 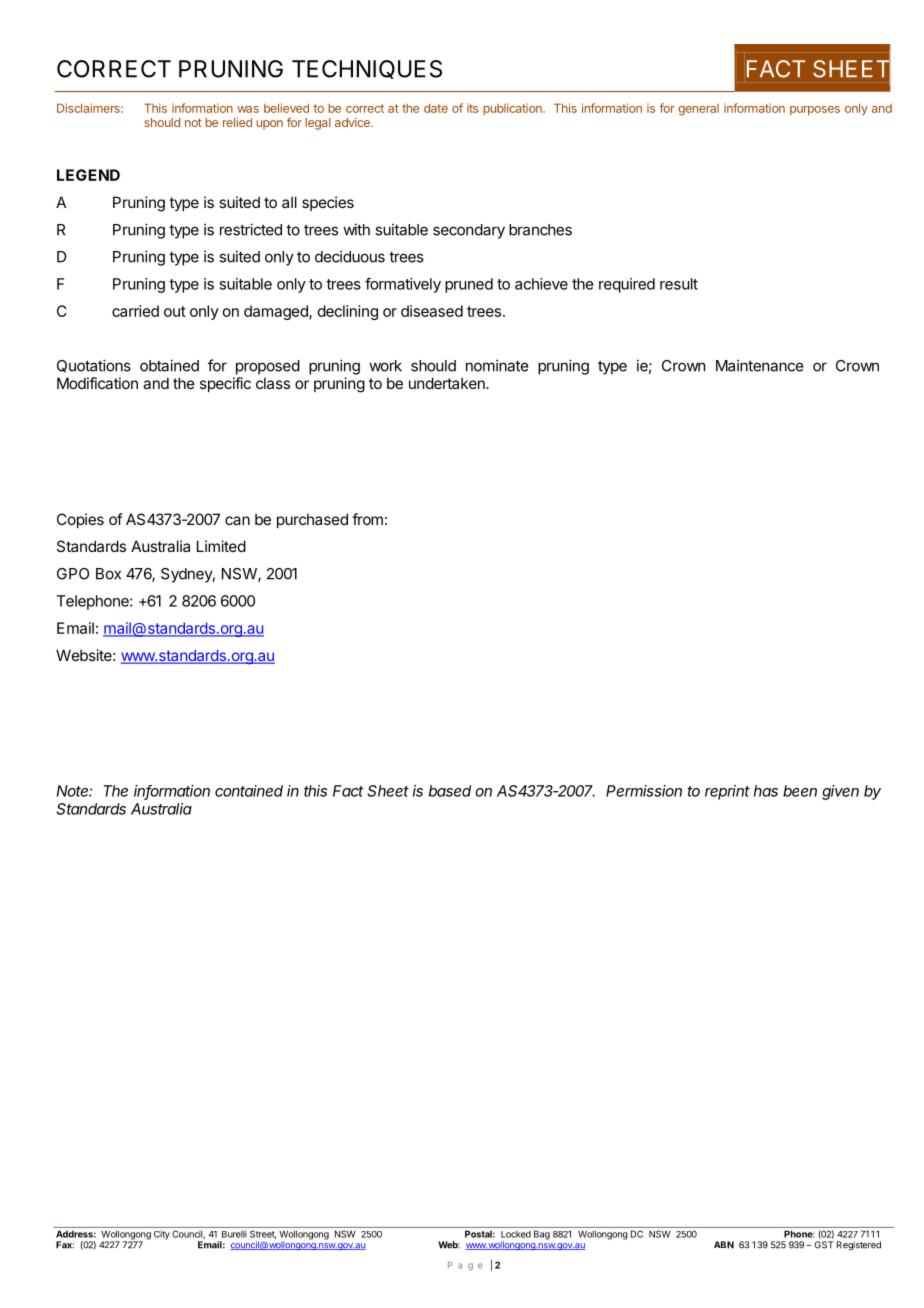 What do you see at coordinates (727, 792) in the document?
I see `reprint` at bounding box center [727, 792].
